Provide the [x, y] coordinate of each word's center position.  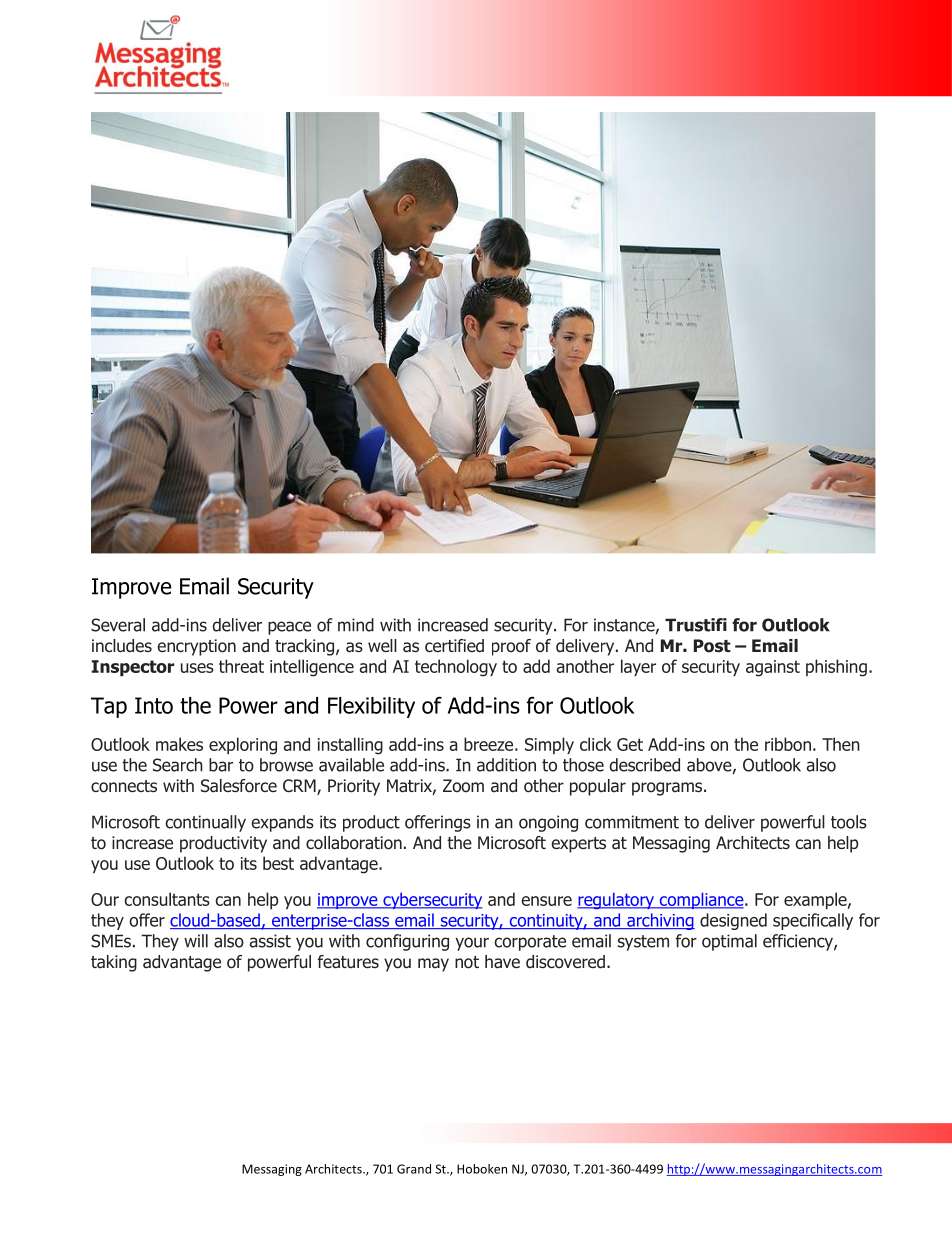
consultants [167, 899]
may [433, 965]
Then [841, 744]
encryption [196, 647]
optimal [729, 942]
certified [454, 646]
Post [712, 646]
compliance [701, 900]
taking [114, 963]
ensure [546, 901]
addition [506, 765]
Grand [414, 1169]
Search [178, 765]
